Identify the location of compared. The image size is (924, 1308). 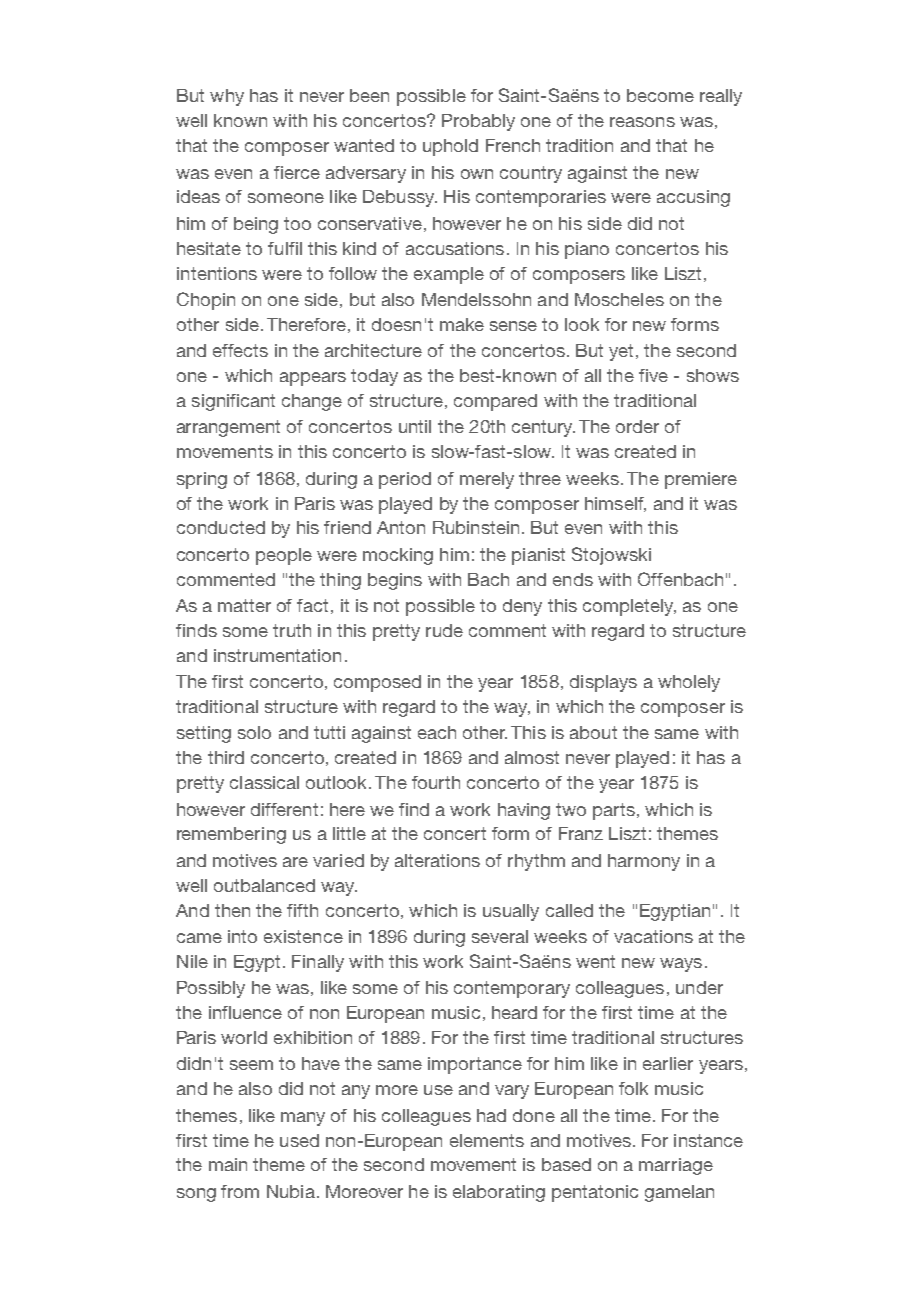
(495, 402).
